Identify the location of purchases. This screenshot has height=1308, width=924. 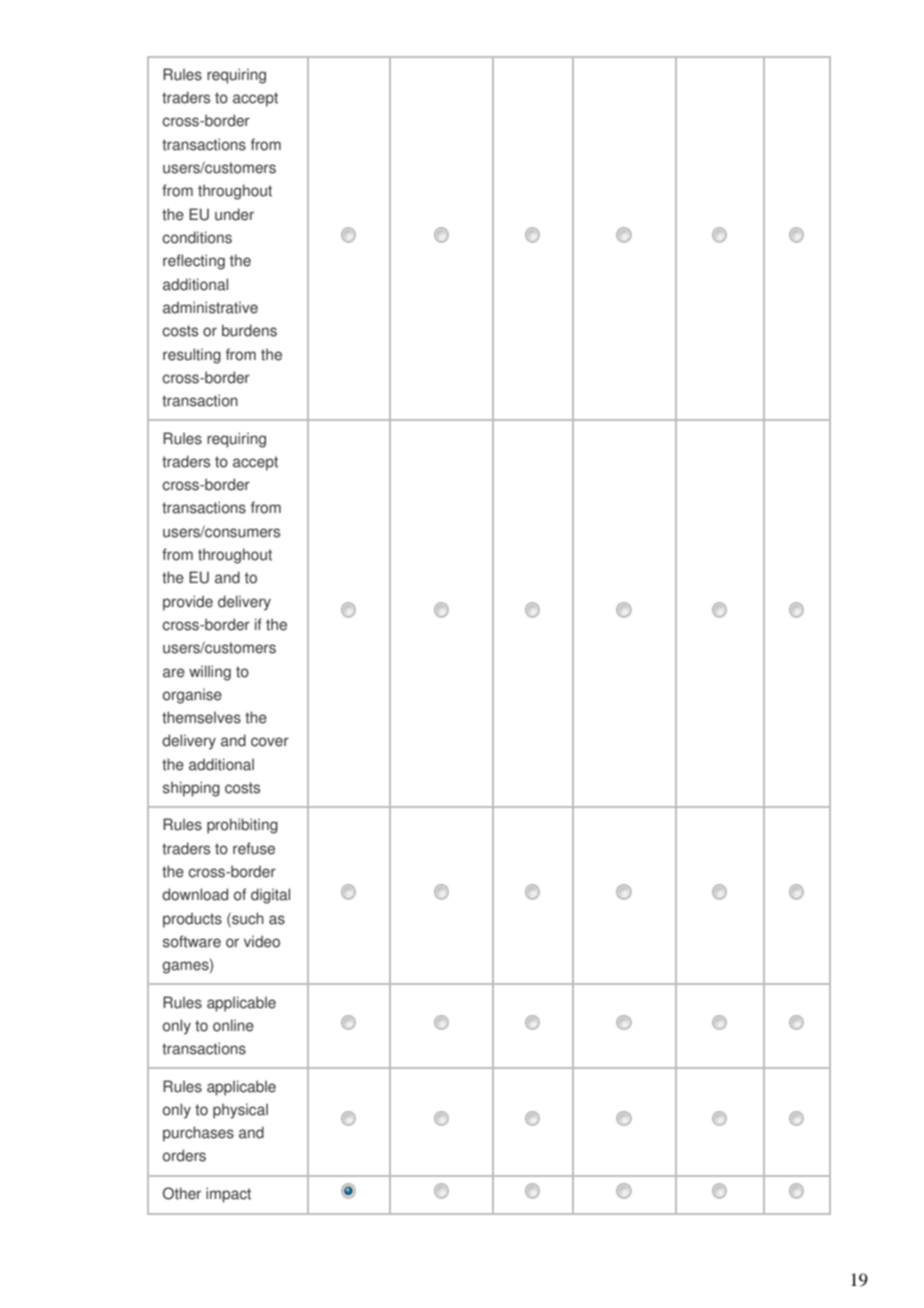
(198, 1134).
